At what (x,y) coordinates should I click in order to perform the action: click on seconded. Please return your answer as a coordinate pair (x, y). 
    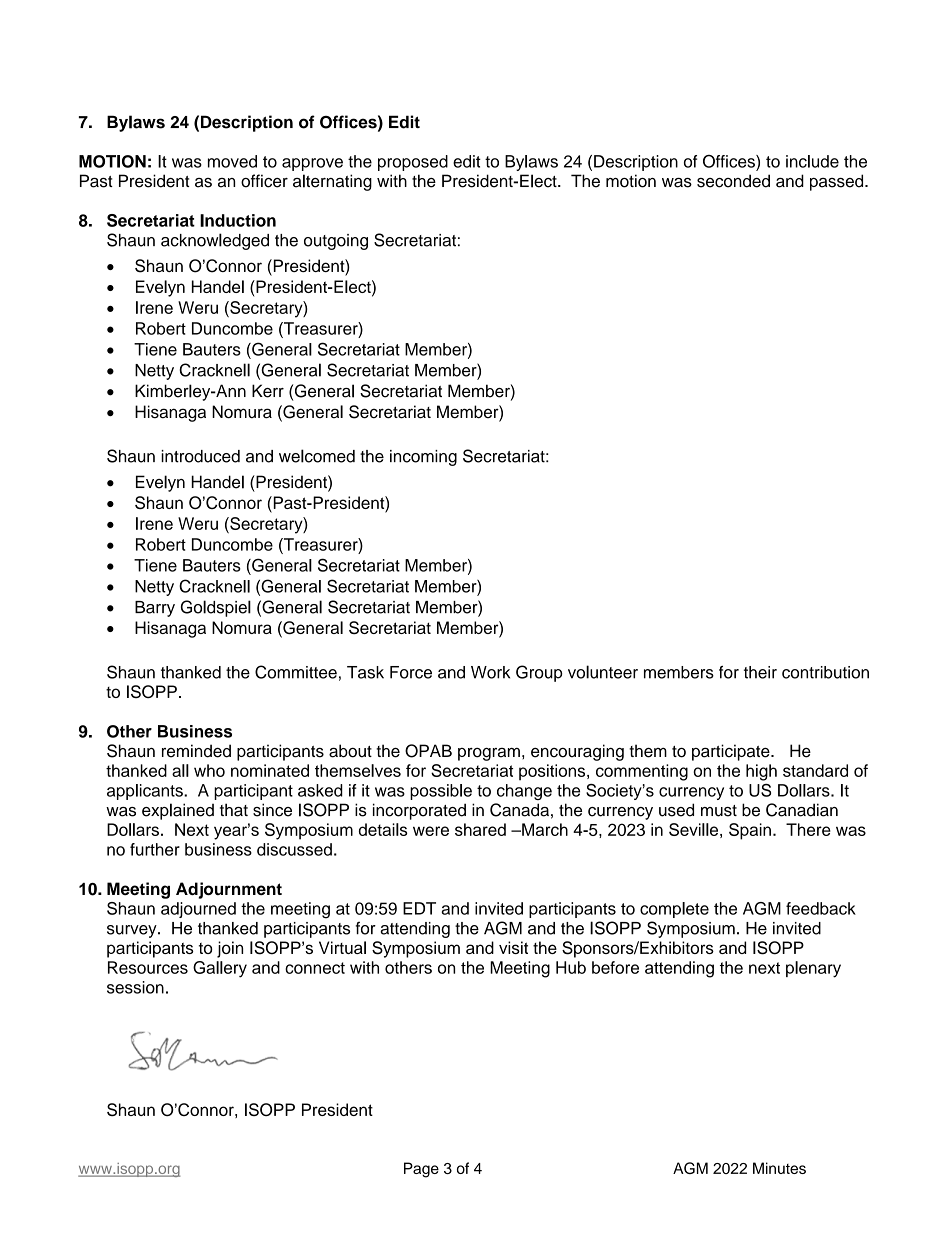
    Looking at the image, I should click on (733, 181).
